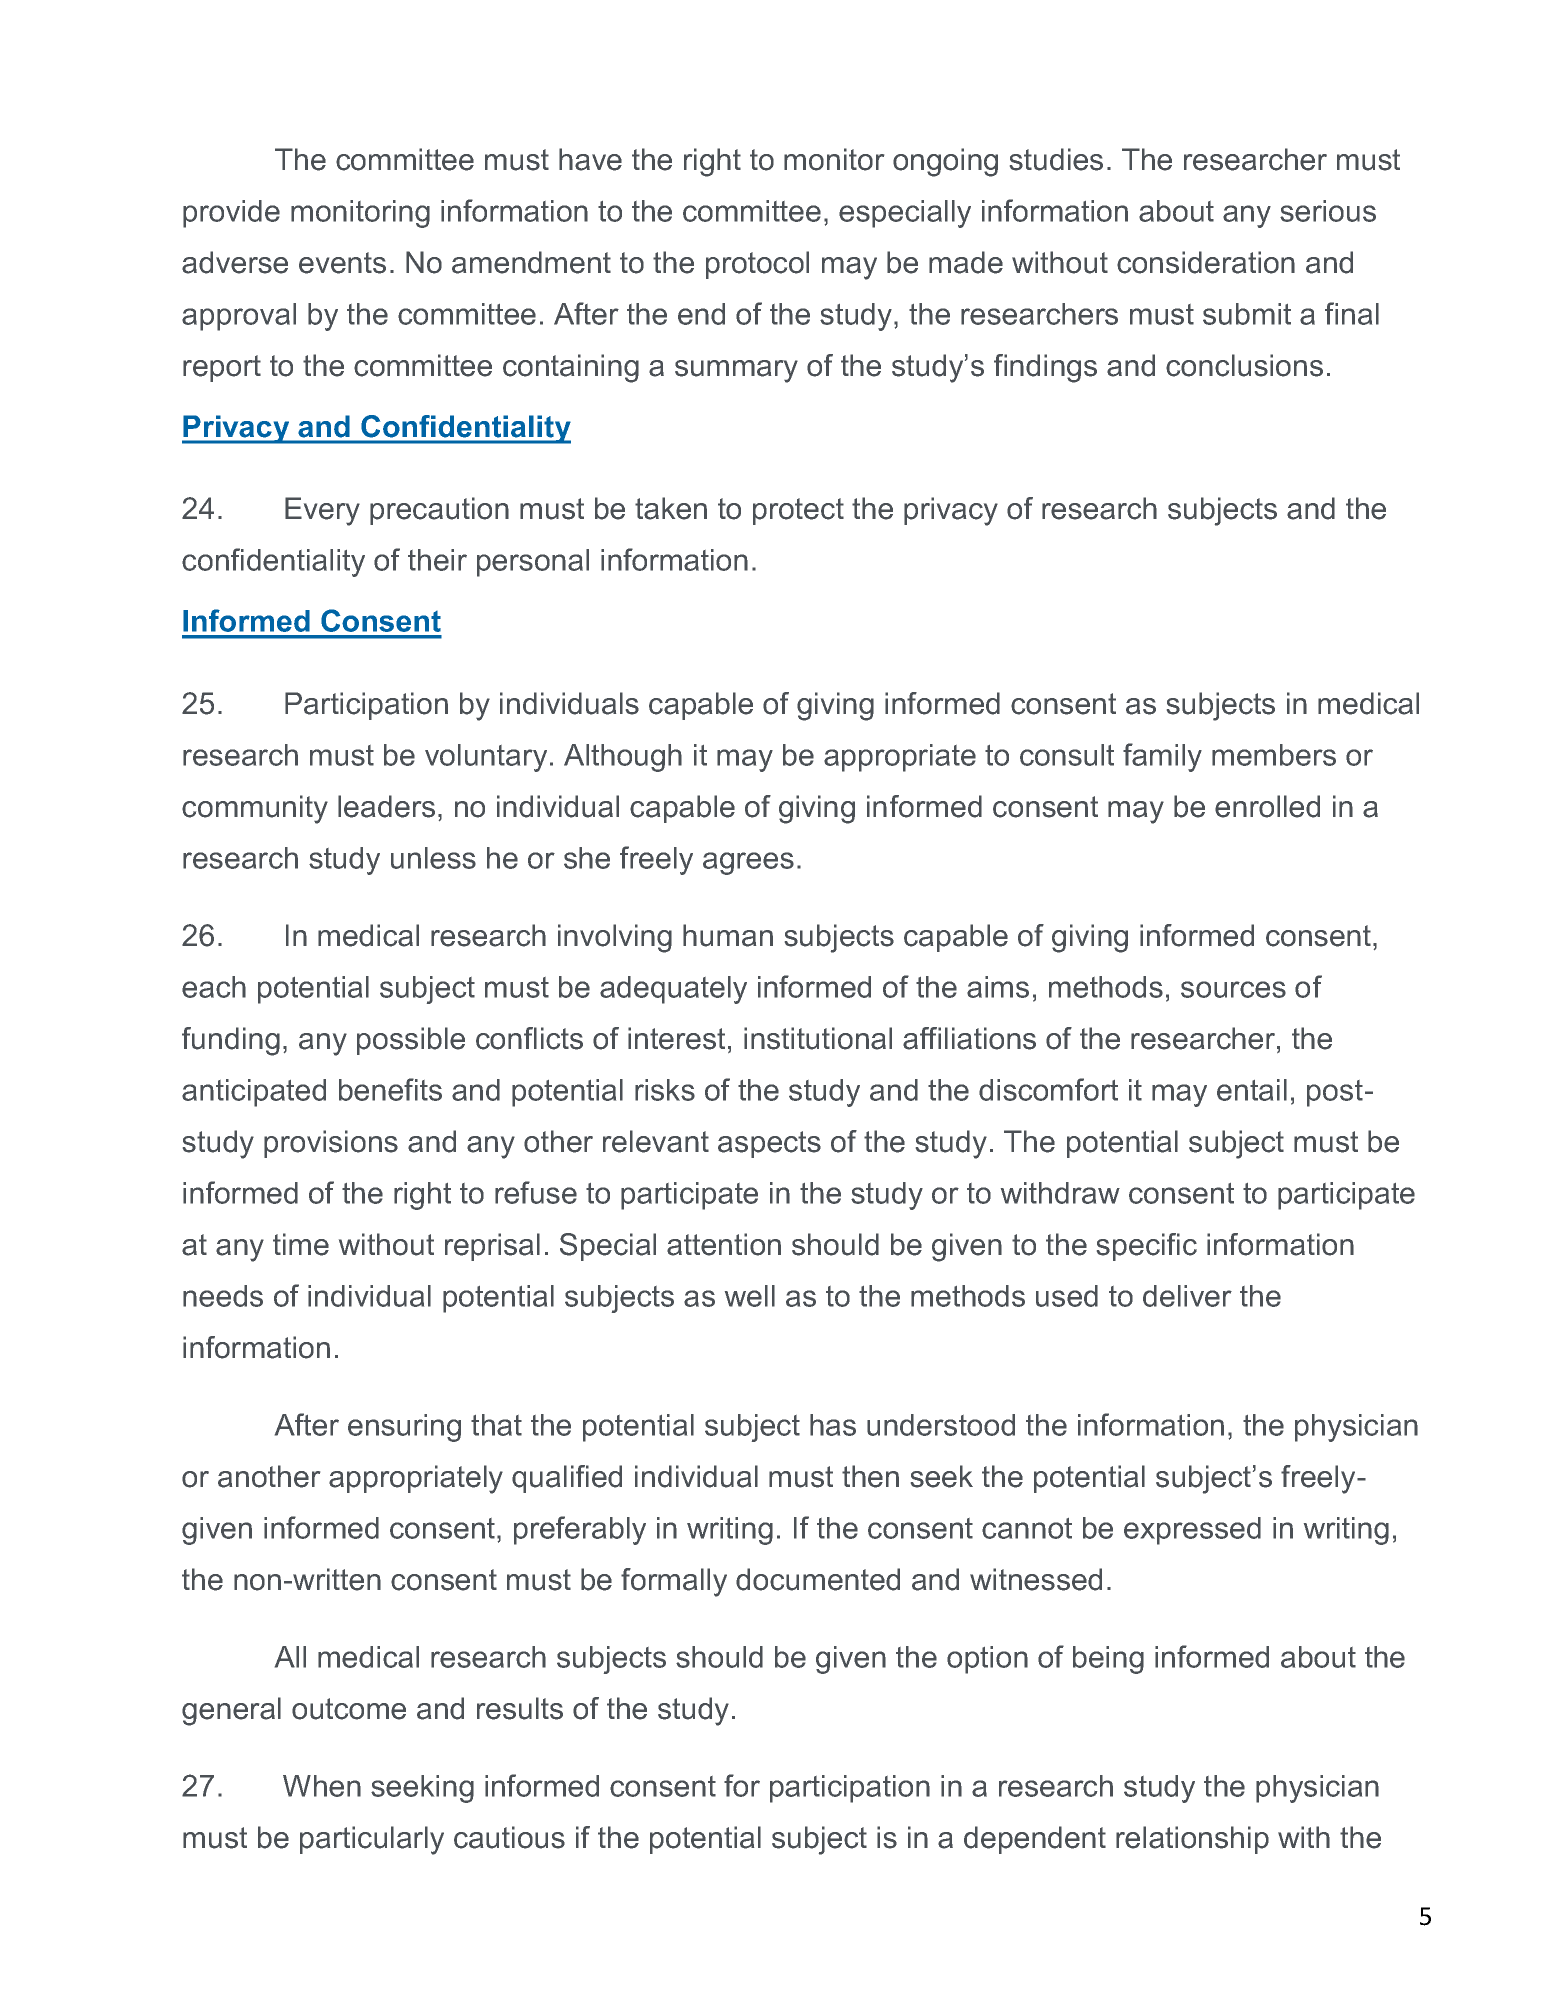 This document has width=1546, height=2001. What do you see at coordinates (750, 1296) in the document?
I see `well` at bounding box center [750, 1296].
